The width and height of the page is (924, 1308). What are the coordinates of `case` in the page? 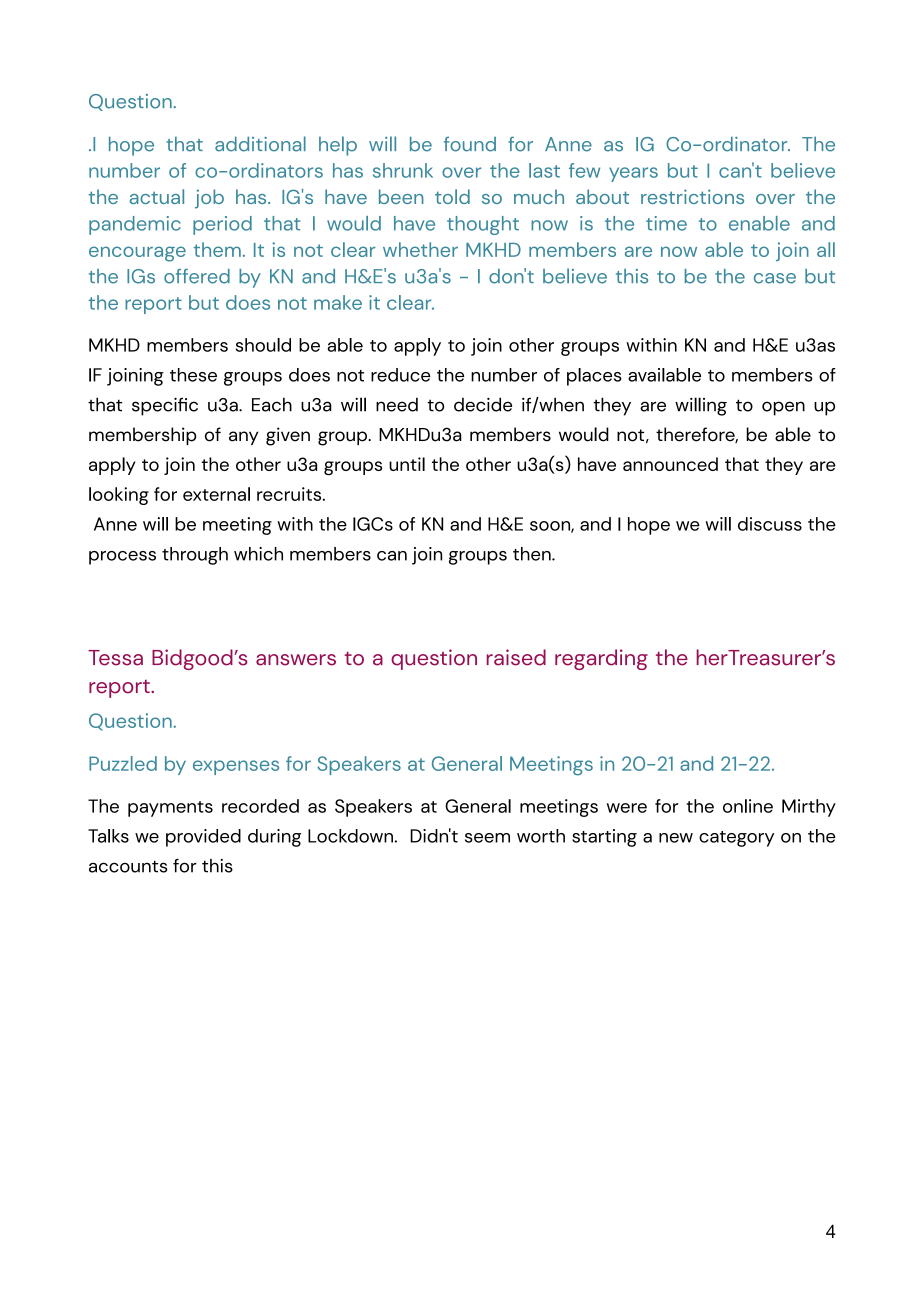 It's located at (775, 278).
